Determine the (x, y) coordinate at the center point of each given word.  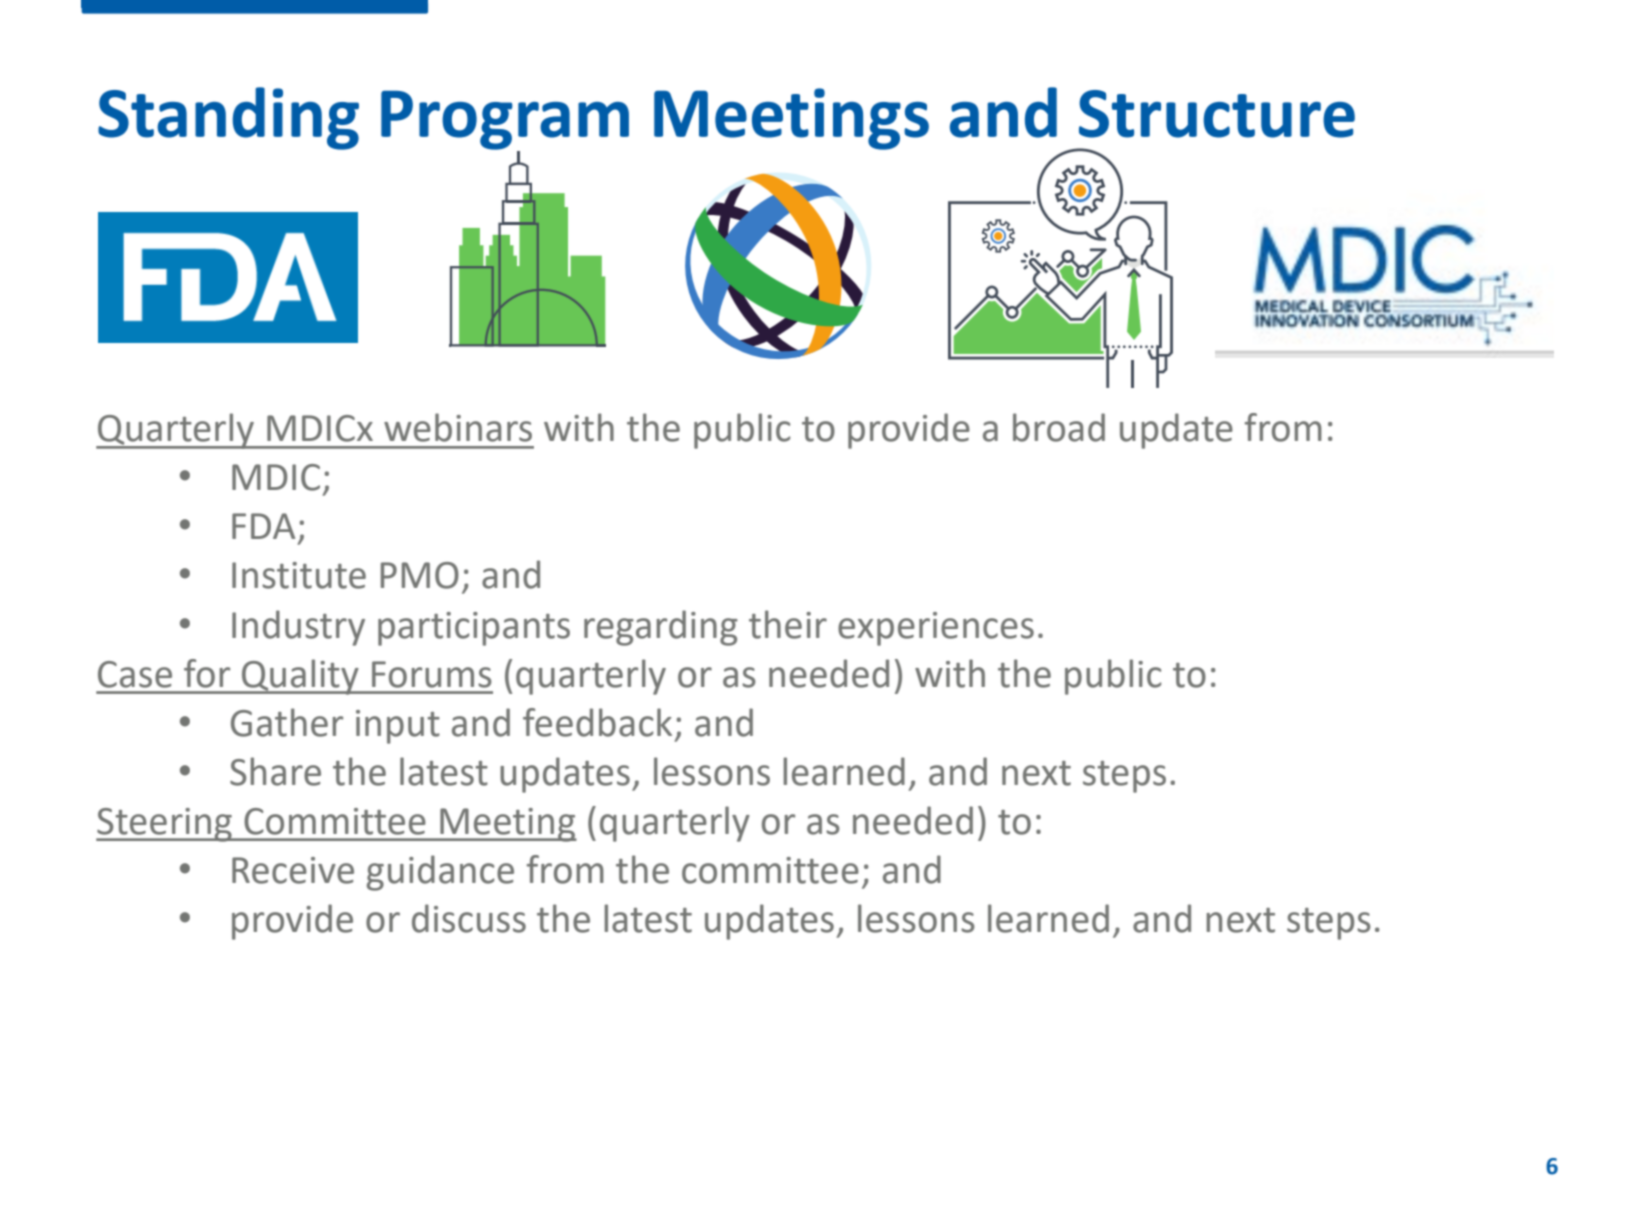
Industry (298, 628)
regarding (661, 628)
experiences (936, 629)
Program (505, 121)
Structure (1217, 114)
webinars (458, 427)
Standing (228, 118)
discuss (469, 918)
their (788, 624)
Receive (293, 870)
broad (1059, 427)
